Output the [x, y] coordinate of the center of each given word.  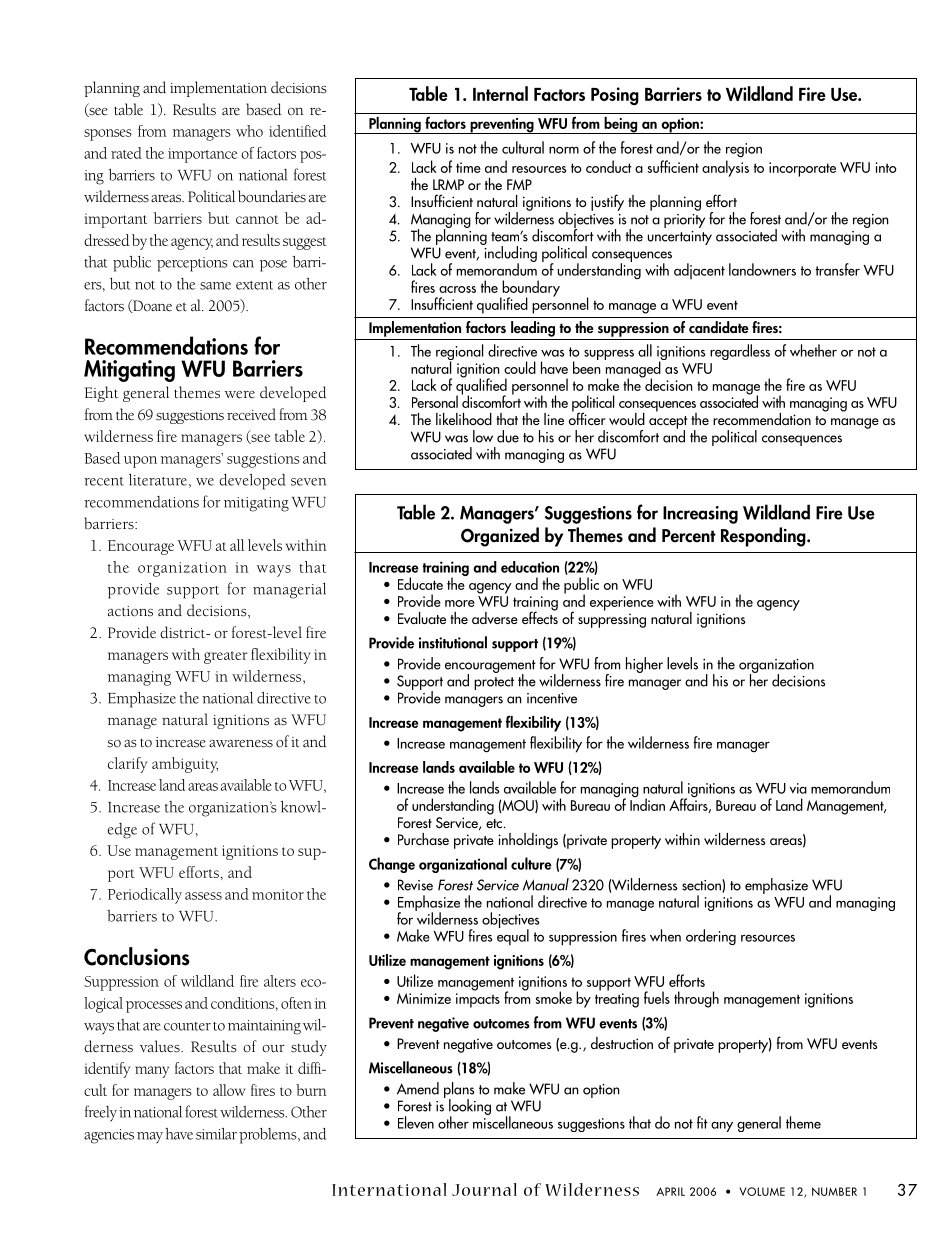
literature [158, 480]
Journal [484, 1189]
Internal [500, 93]
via [798, 788]
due [508, 436]
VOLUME [762, 1191]
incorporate [802, 169]
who [249, 131]
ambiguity [185, 765]
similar [216, 1134]
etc [495, 823]
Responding [764, 537]
